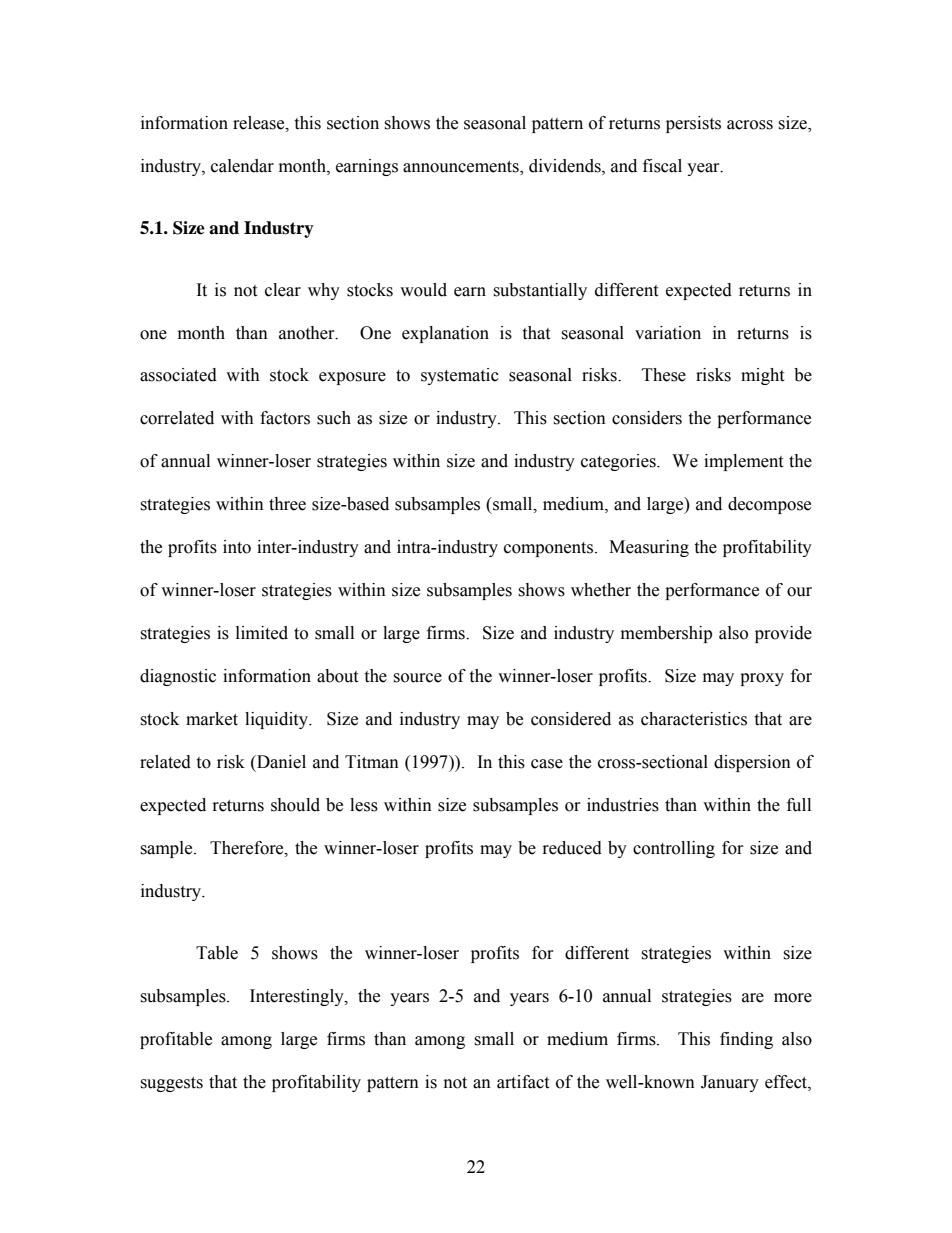  Describe the element at coordinates (693, 124) in the document. I see `persists` at that location.
